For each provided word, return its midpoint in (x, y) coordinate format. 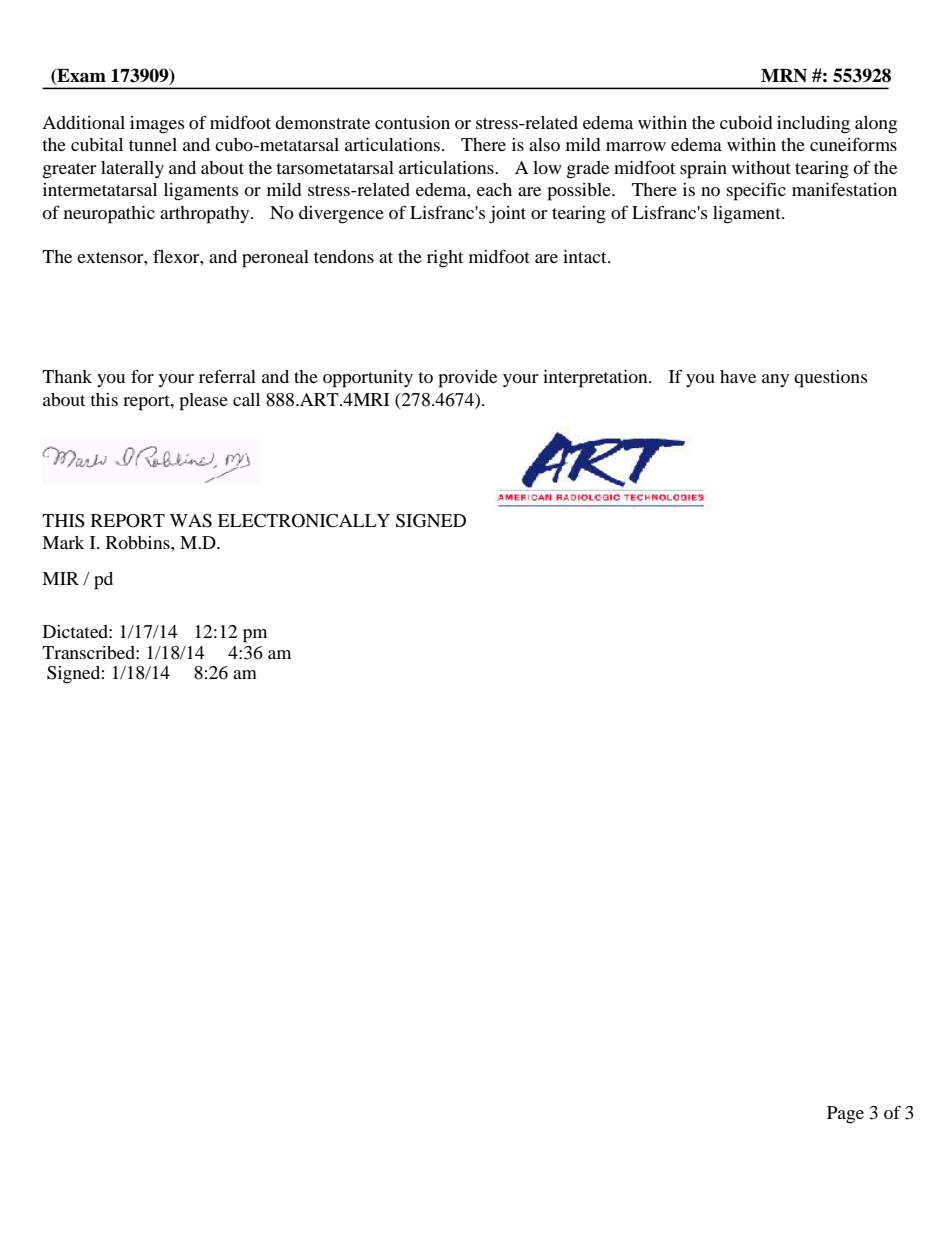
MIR (60, 578)
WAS (191, 521)
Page (845, 1115)
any (775, 380)
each (494, 189)
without (761, 167)
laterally (132, 169)
